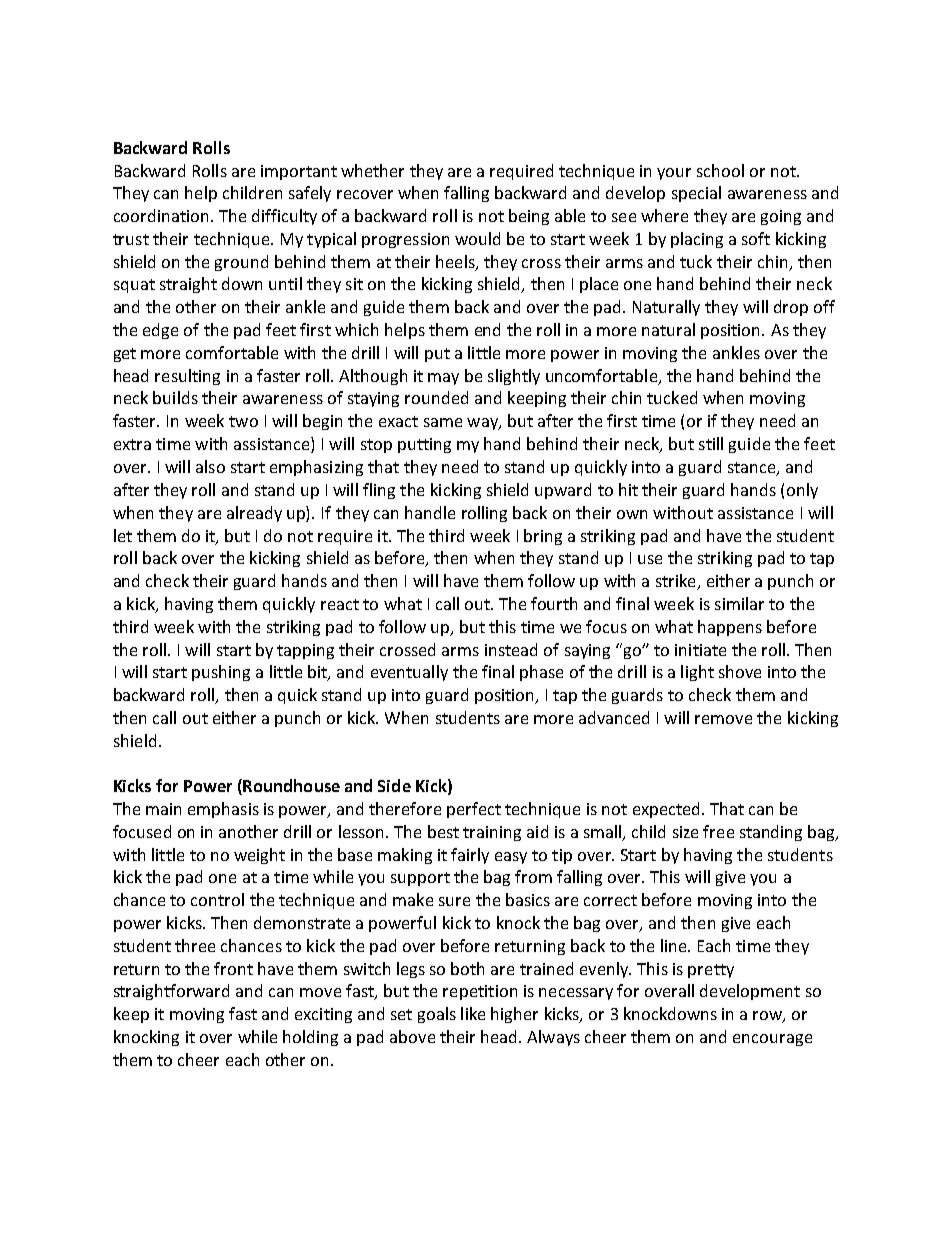  I want to click on emphasis, so click(223, 810).
